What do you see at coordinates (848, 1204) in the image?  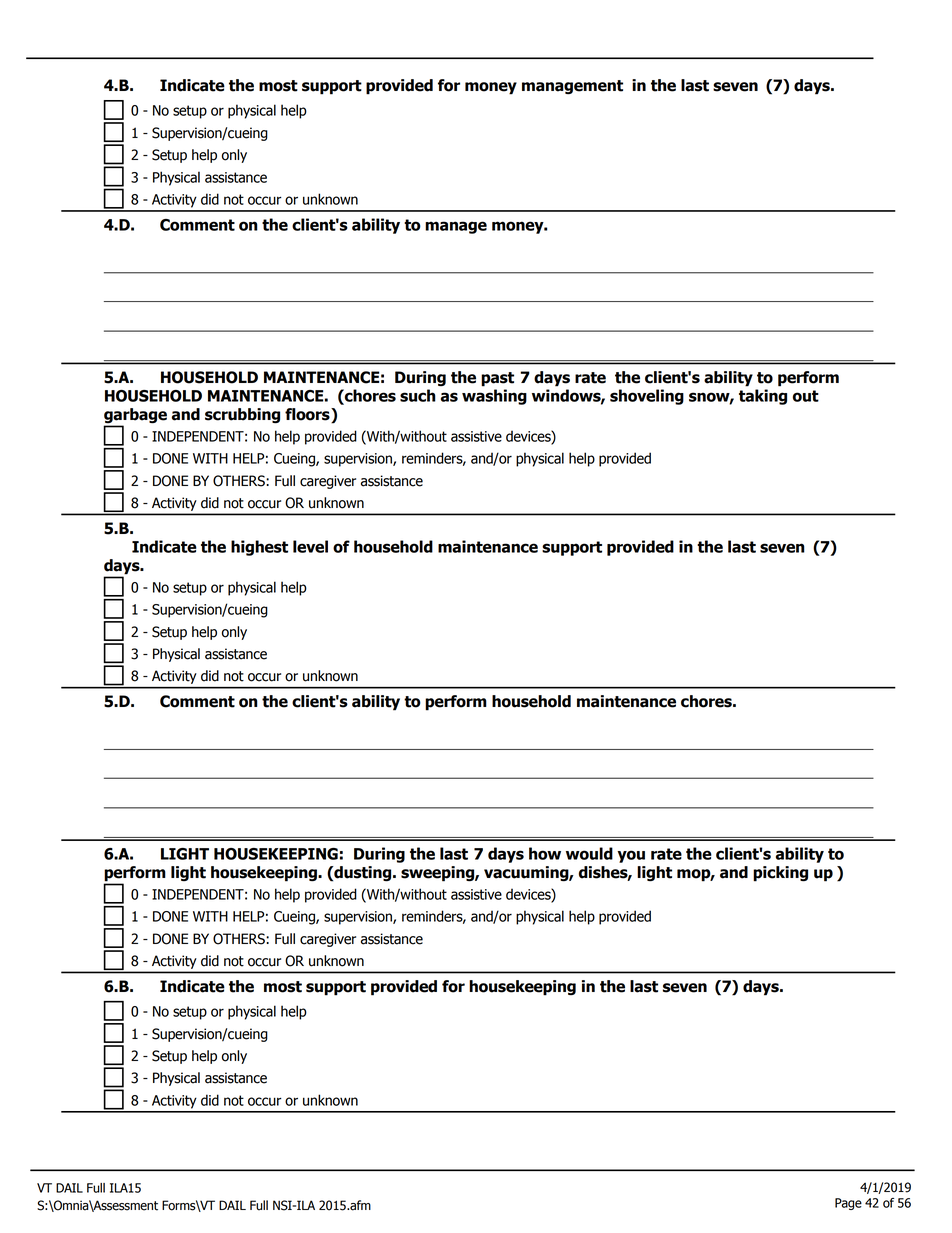 I see `Page` at bounding box center [848, 1204].
